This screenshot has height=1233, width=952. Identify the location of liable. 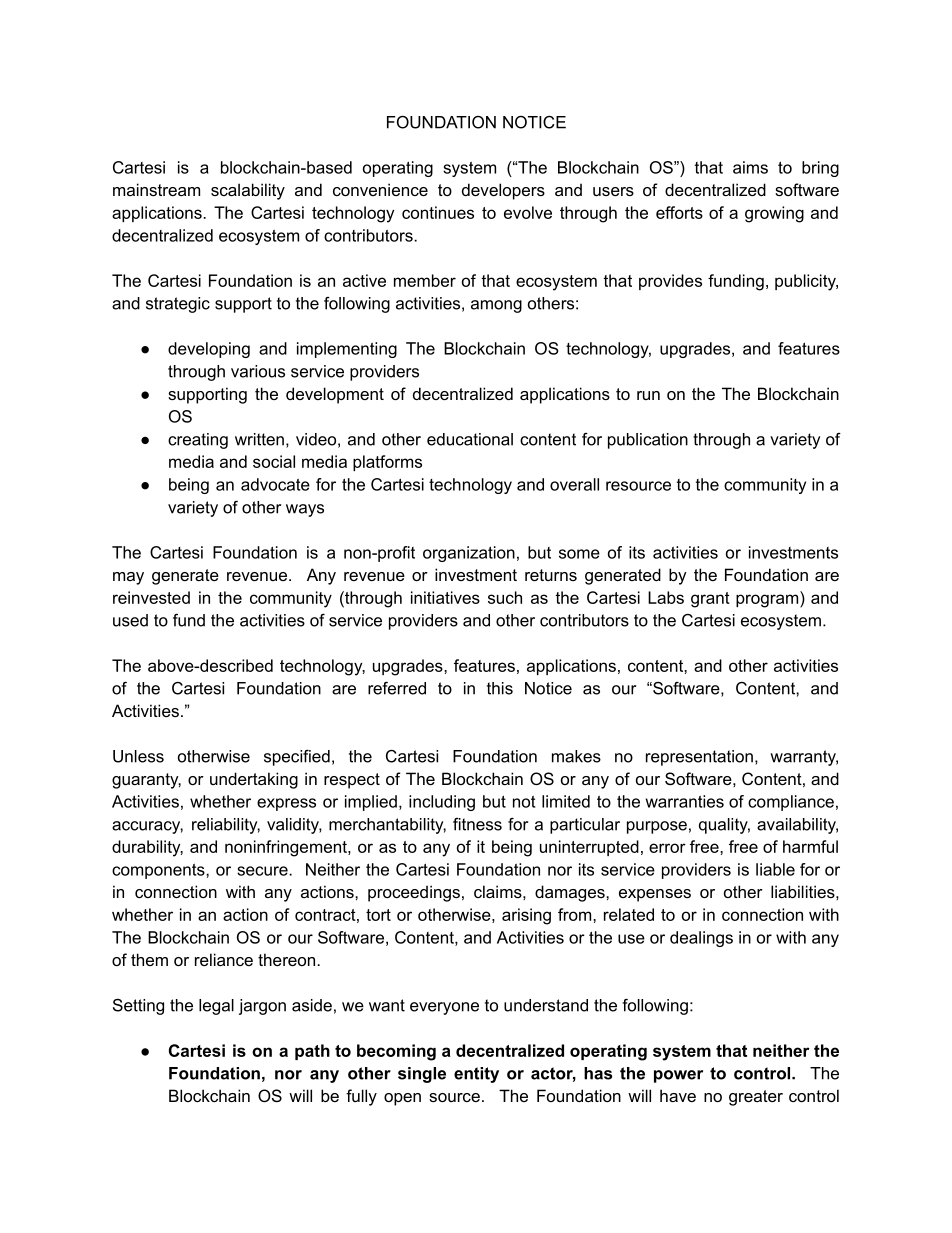
(775, 869).
